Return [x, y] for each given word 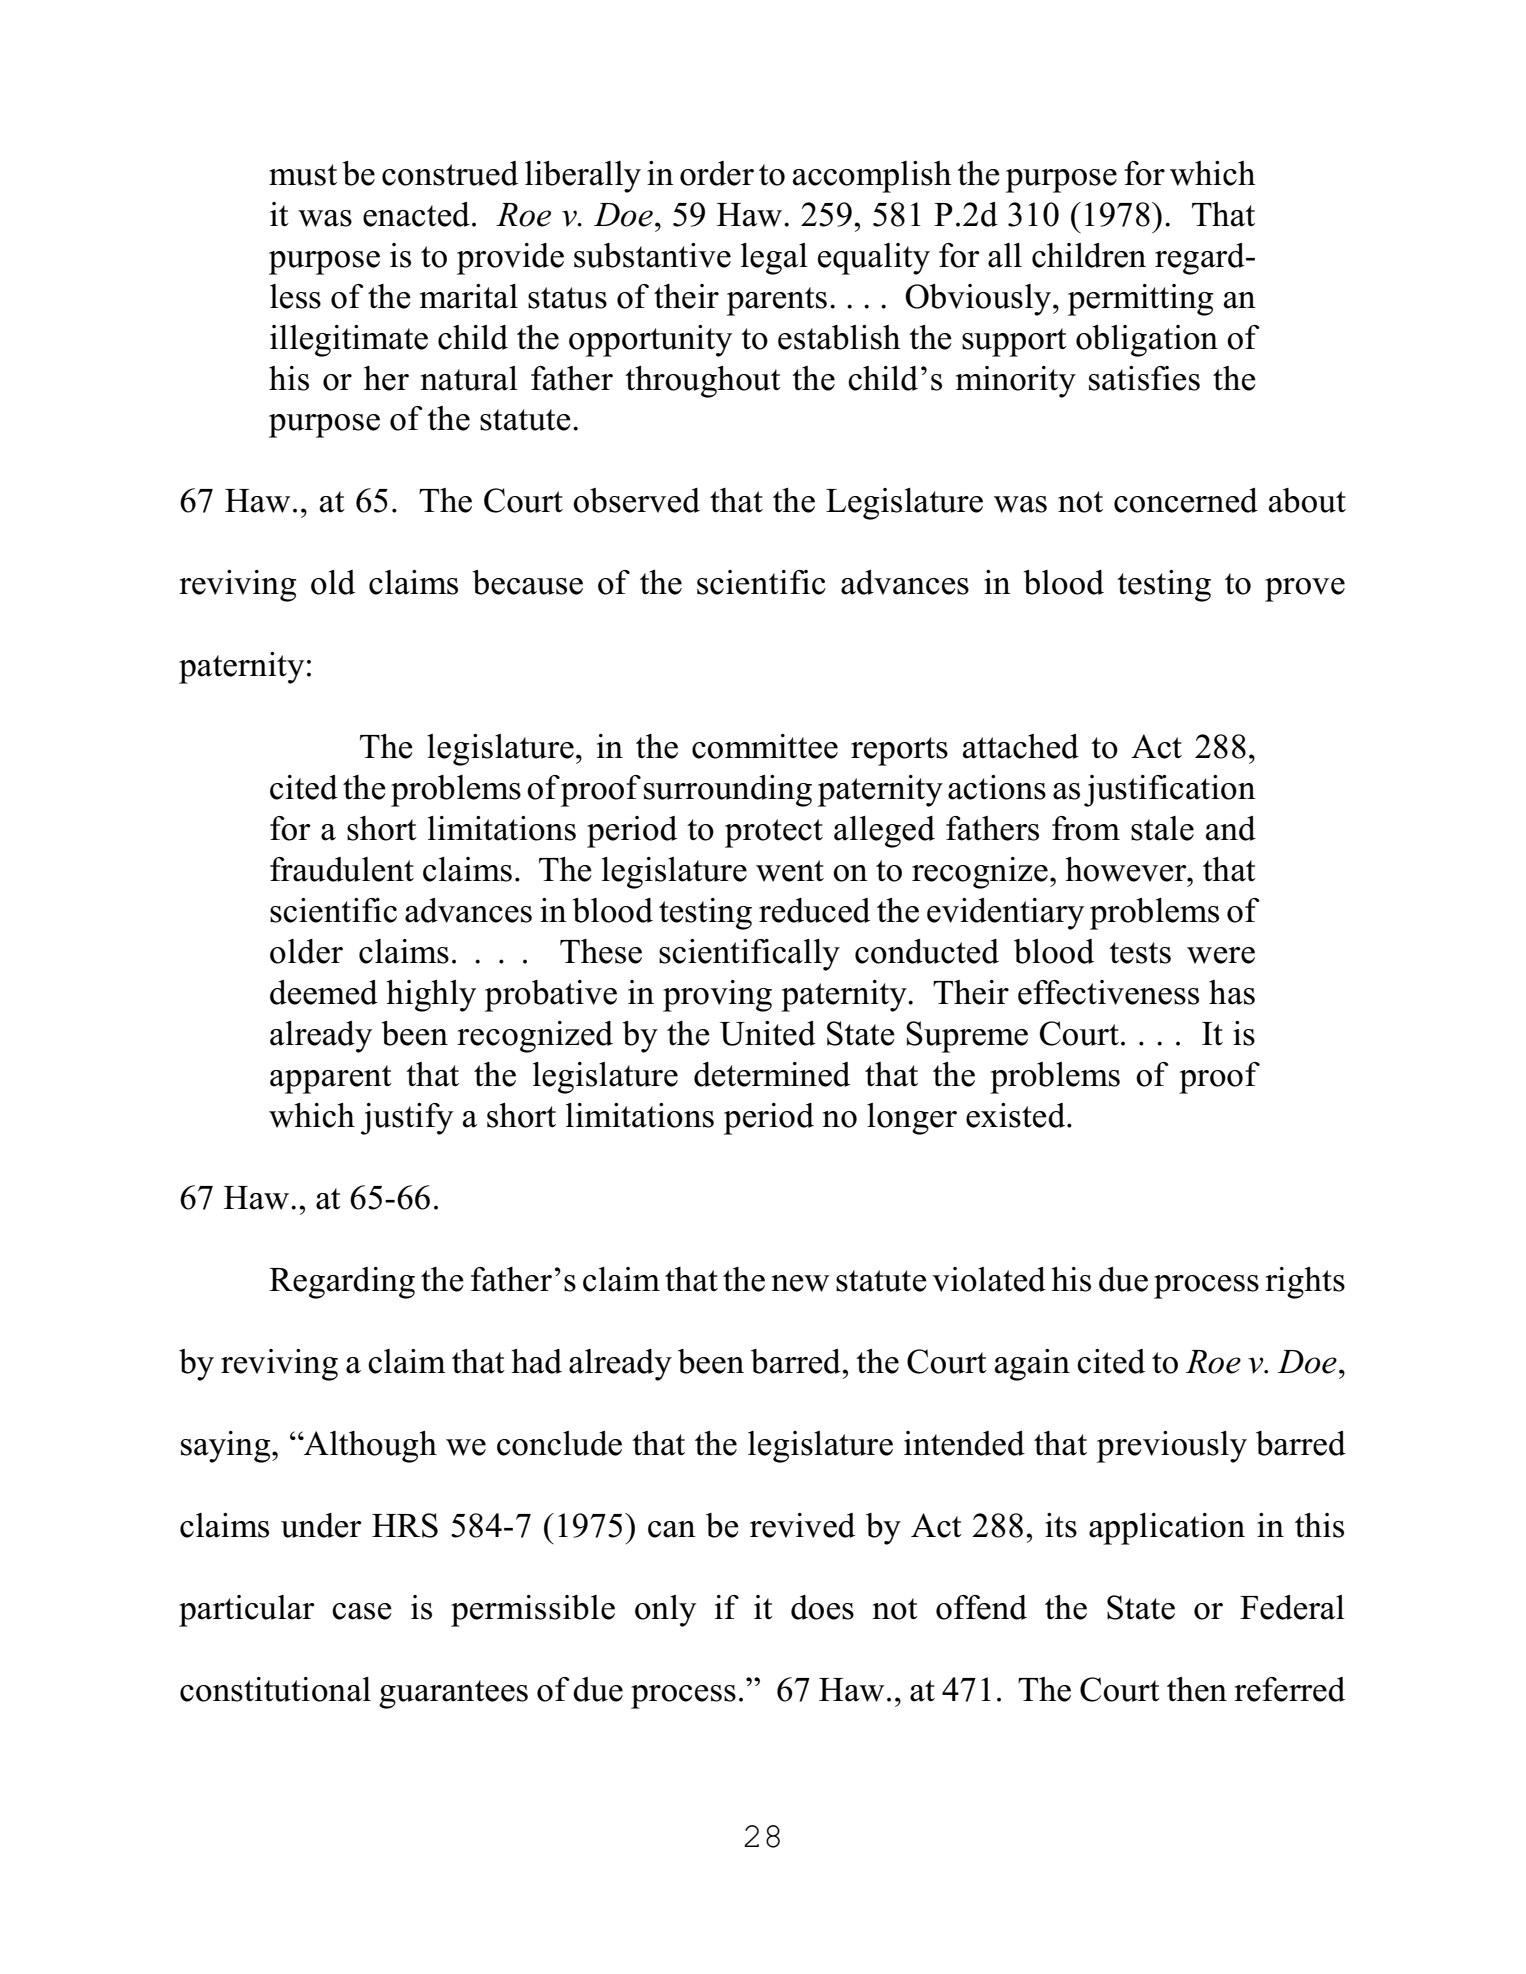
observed [636, 500]
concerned [1186, 500]
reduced [814, 910]
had [536, 1361]
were [1221, 955]
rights [1305, 1283]
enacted [416, 214]
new [800, 1283]
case [362, 1611]
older [306, 951]
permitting [1140, 300]
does [822, 1607]
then [1197, 1689]
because [527, 582]
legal [774, 259]
